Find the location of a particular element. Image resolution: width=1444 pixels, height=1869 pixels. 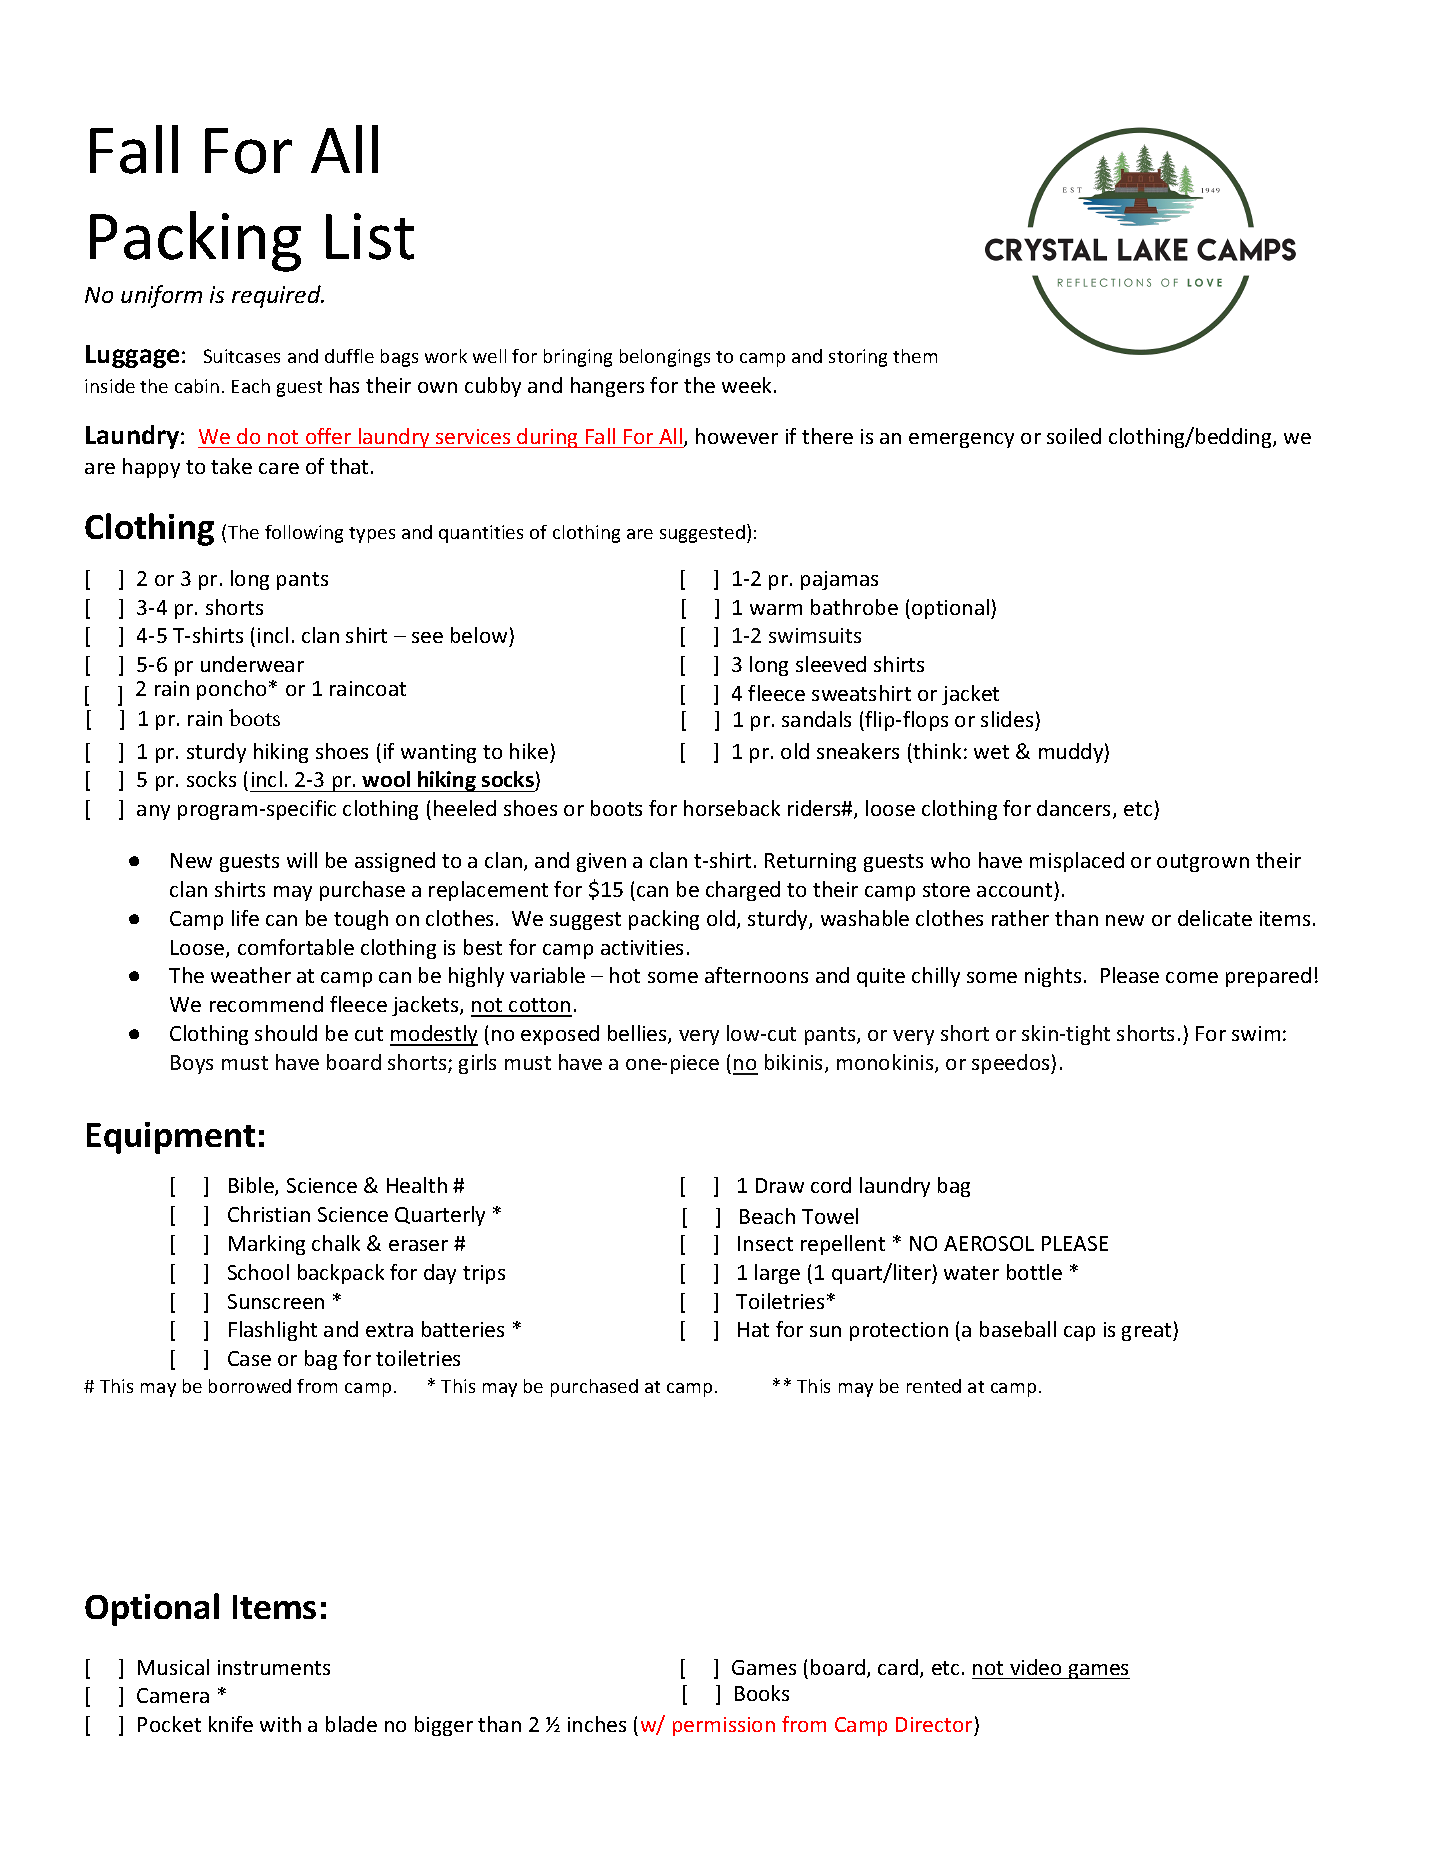

them is located at coordinates (915, 356).
